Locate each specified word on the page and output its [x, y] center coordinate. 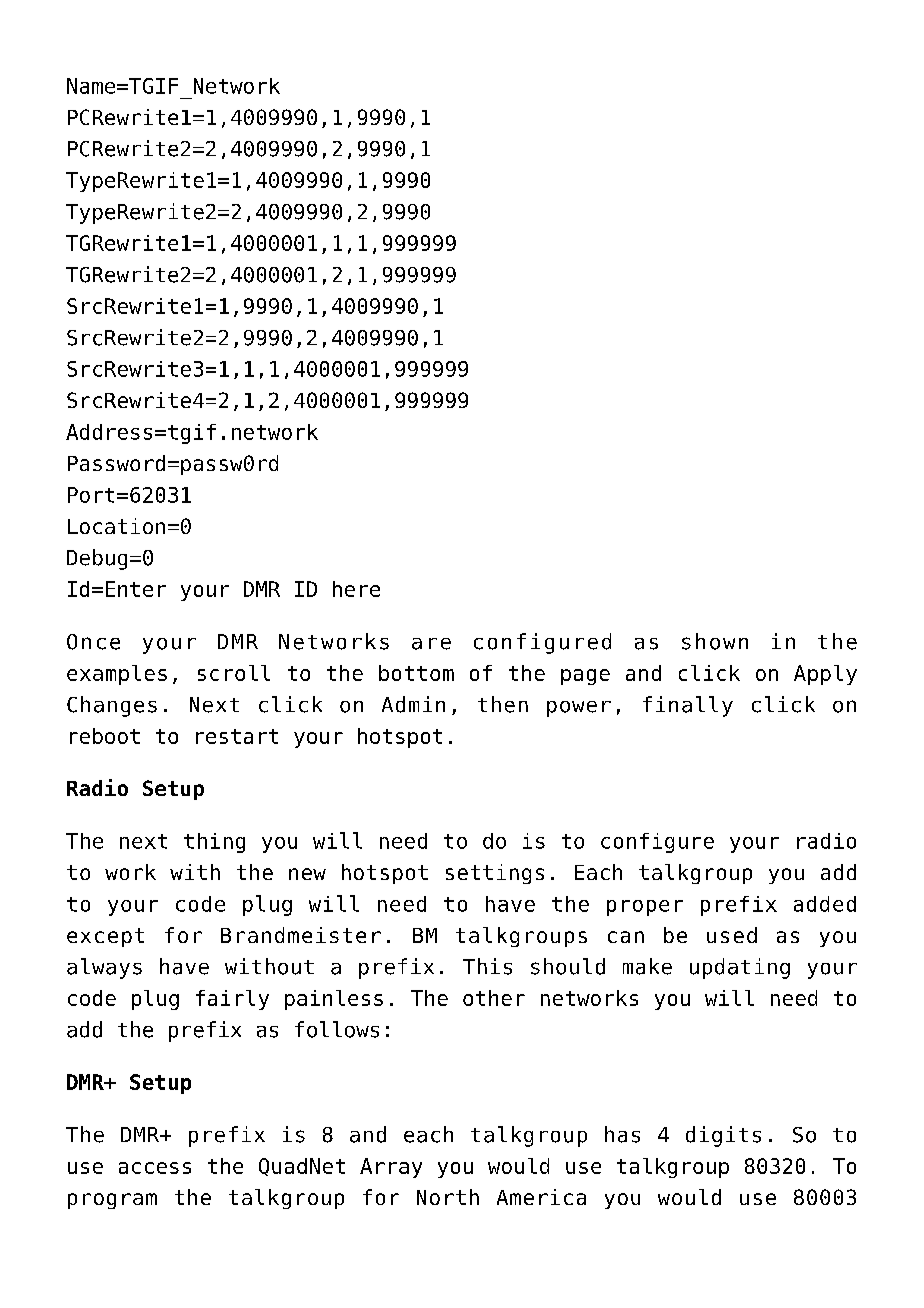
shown [715, 641]
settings [495, 874]
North [448, 1197]
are [431, 644]
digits [723, 1136]
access [155, 1168]
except [105, 937]
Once [93, 642]
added [825, 904]
